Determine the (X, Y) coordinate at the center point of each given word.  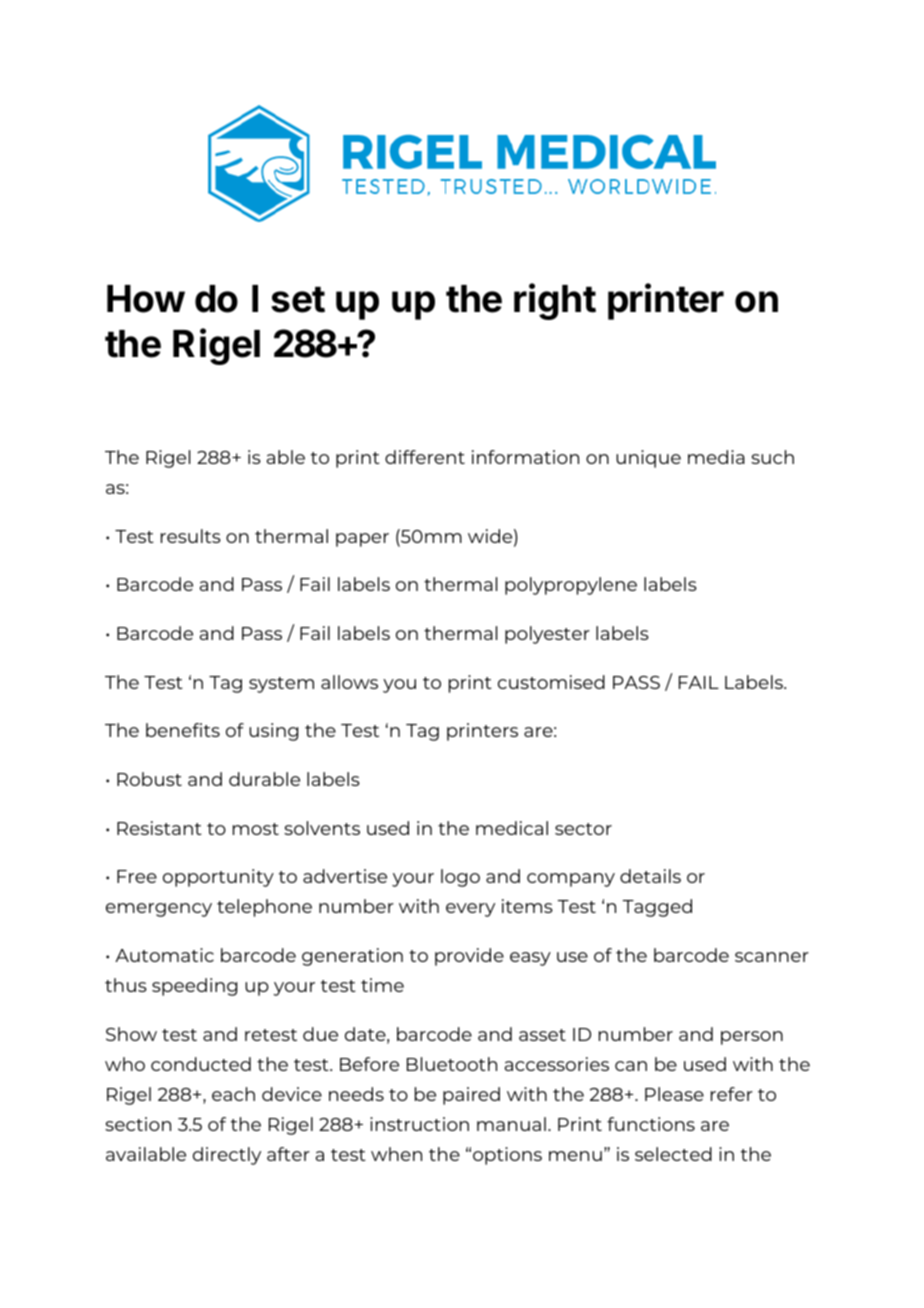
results (191, 536)
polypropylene (571, 586)
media (716, 457)
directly (227, 1156)
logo (460, 878)
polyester (547, 635)
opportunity (218, 878)
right (555, 301)
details (650, 876)
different (425, 457)
